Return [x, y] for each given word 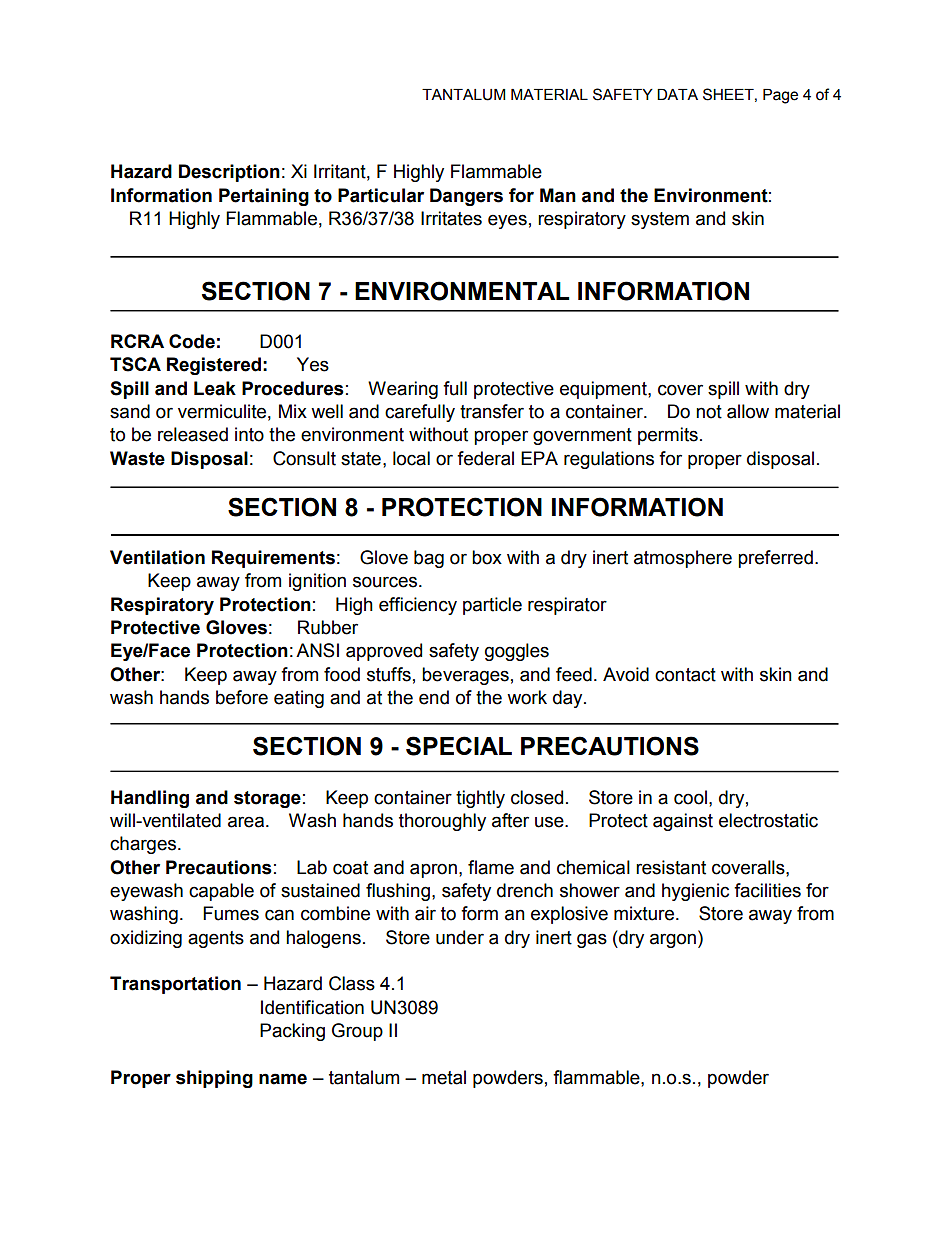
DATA [677, 94]
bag [429, 559]
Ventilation [157, 557]
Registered [214, 366]
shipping [214, 1079]
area [246, 822]
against [683, 822]
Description [229, 173]
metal [444, 1077]
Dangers [466, 197]
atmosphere [683, 559]
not [709, 412]
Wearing [403, 390]
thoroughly [442, 822]
